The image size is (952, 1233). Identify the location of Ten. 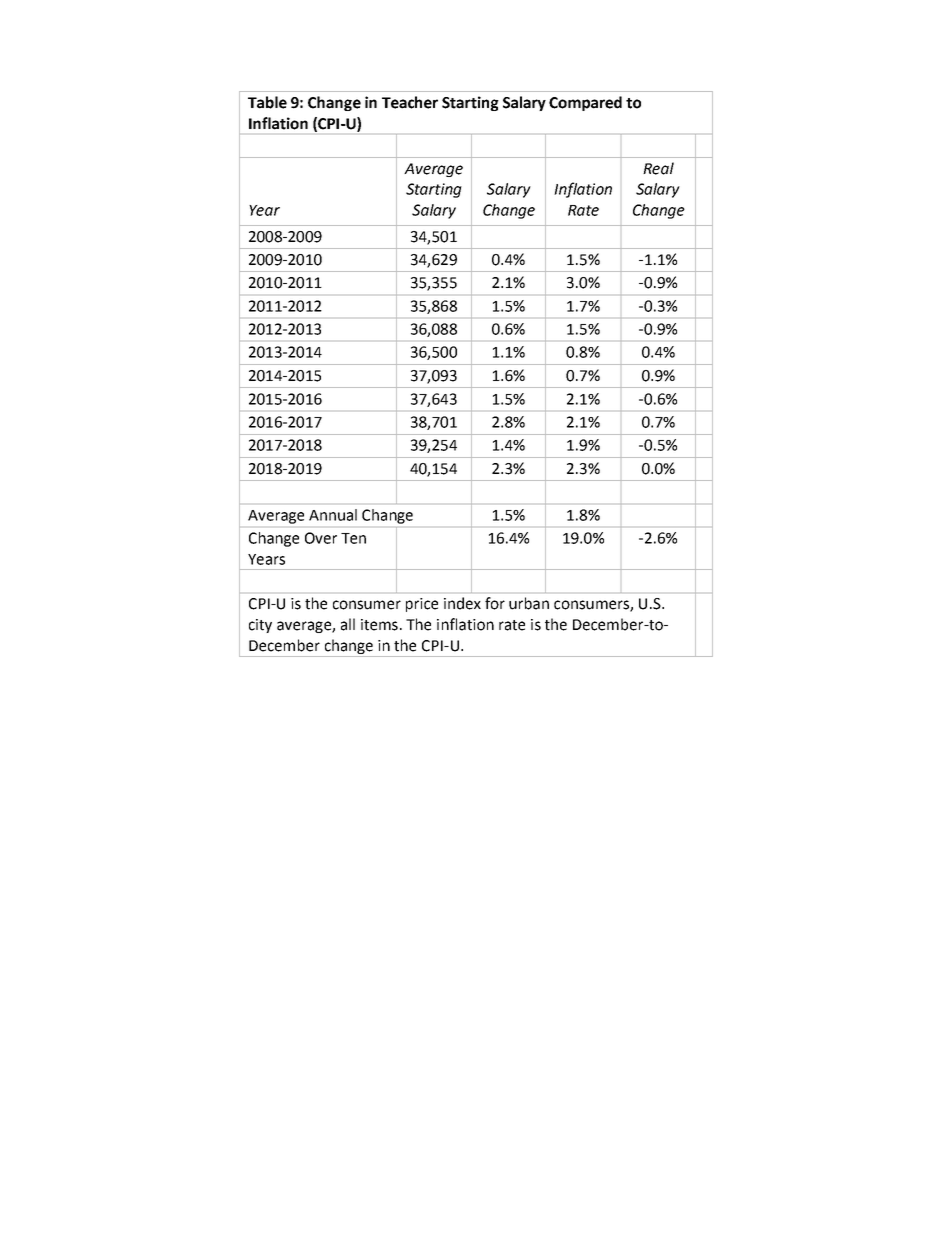
(353, 538).
